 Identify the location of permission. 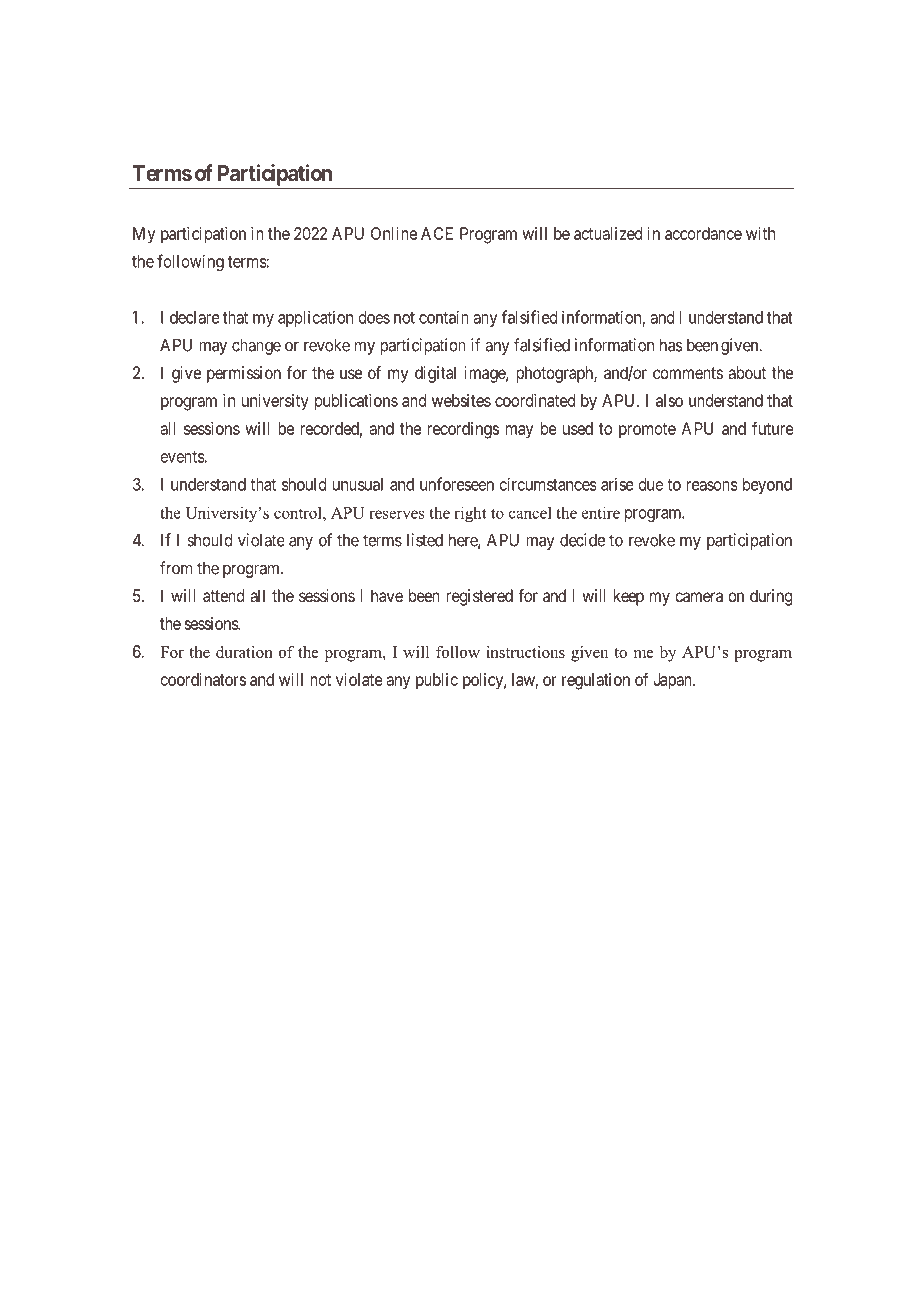
(244, 374).
